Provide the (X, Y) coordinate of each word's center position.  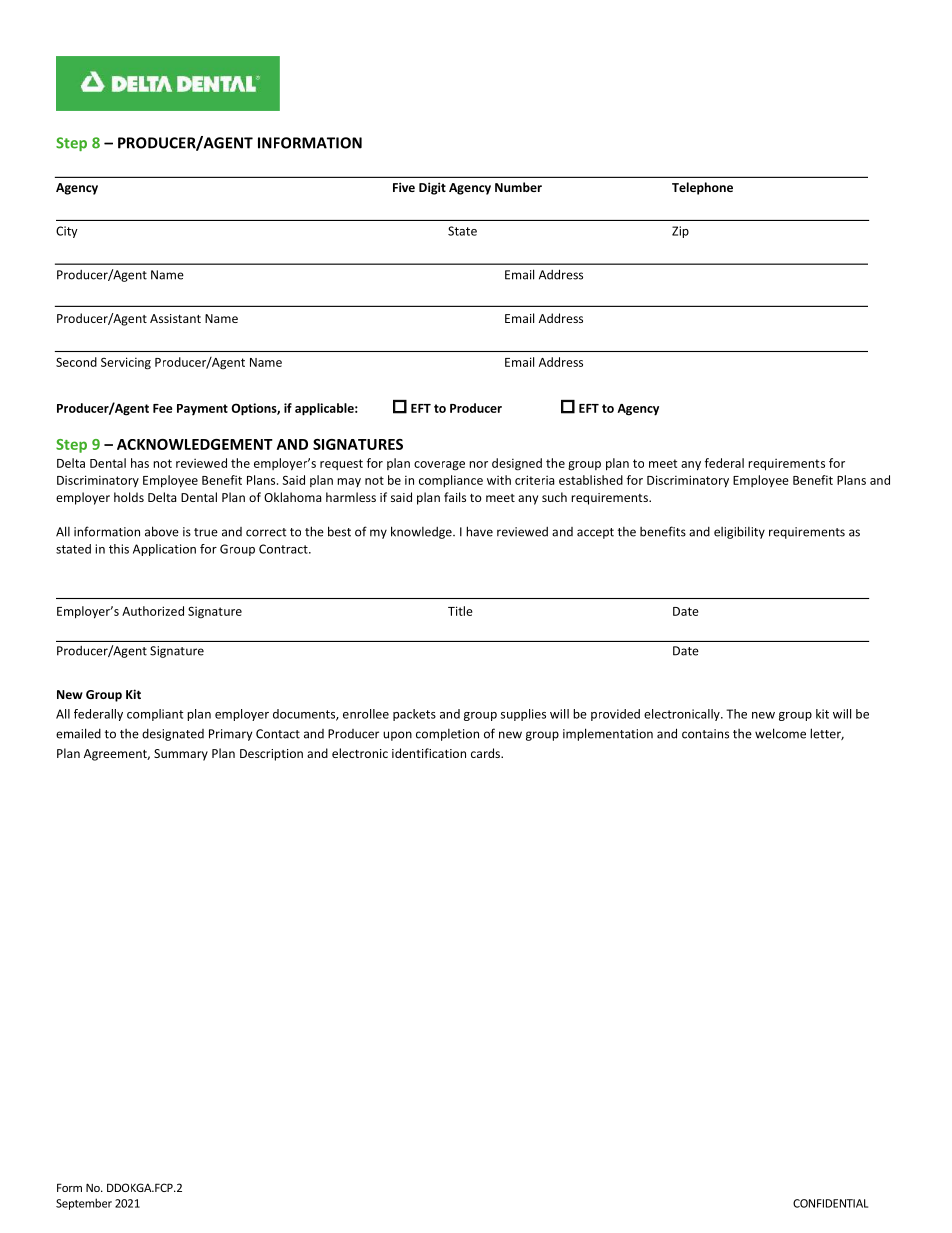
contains (705, 734)
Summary (181, 755)
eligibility (739, 532)
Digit (432, 188)
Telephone (702, 188)
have (479, 531)
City (67, 232)
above (162, 531)
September (84, 1204)
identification (429, 753)
